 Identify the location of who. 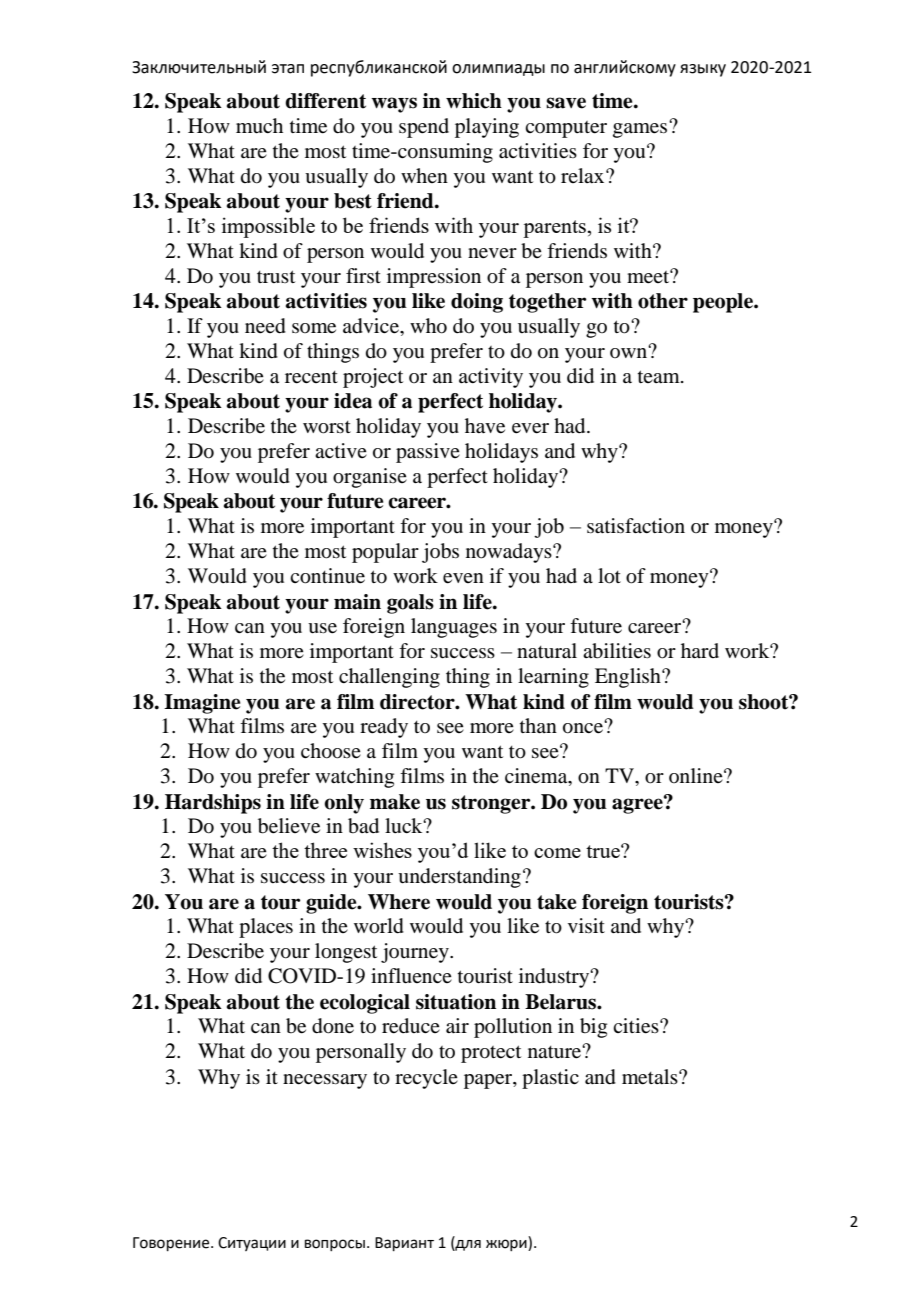
(428, 326).
